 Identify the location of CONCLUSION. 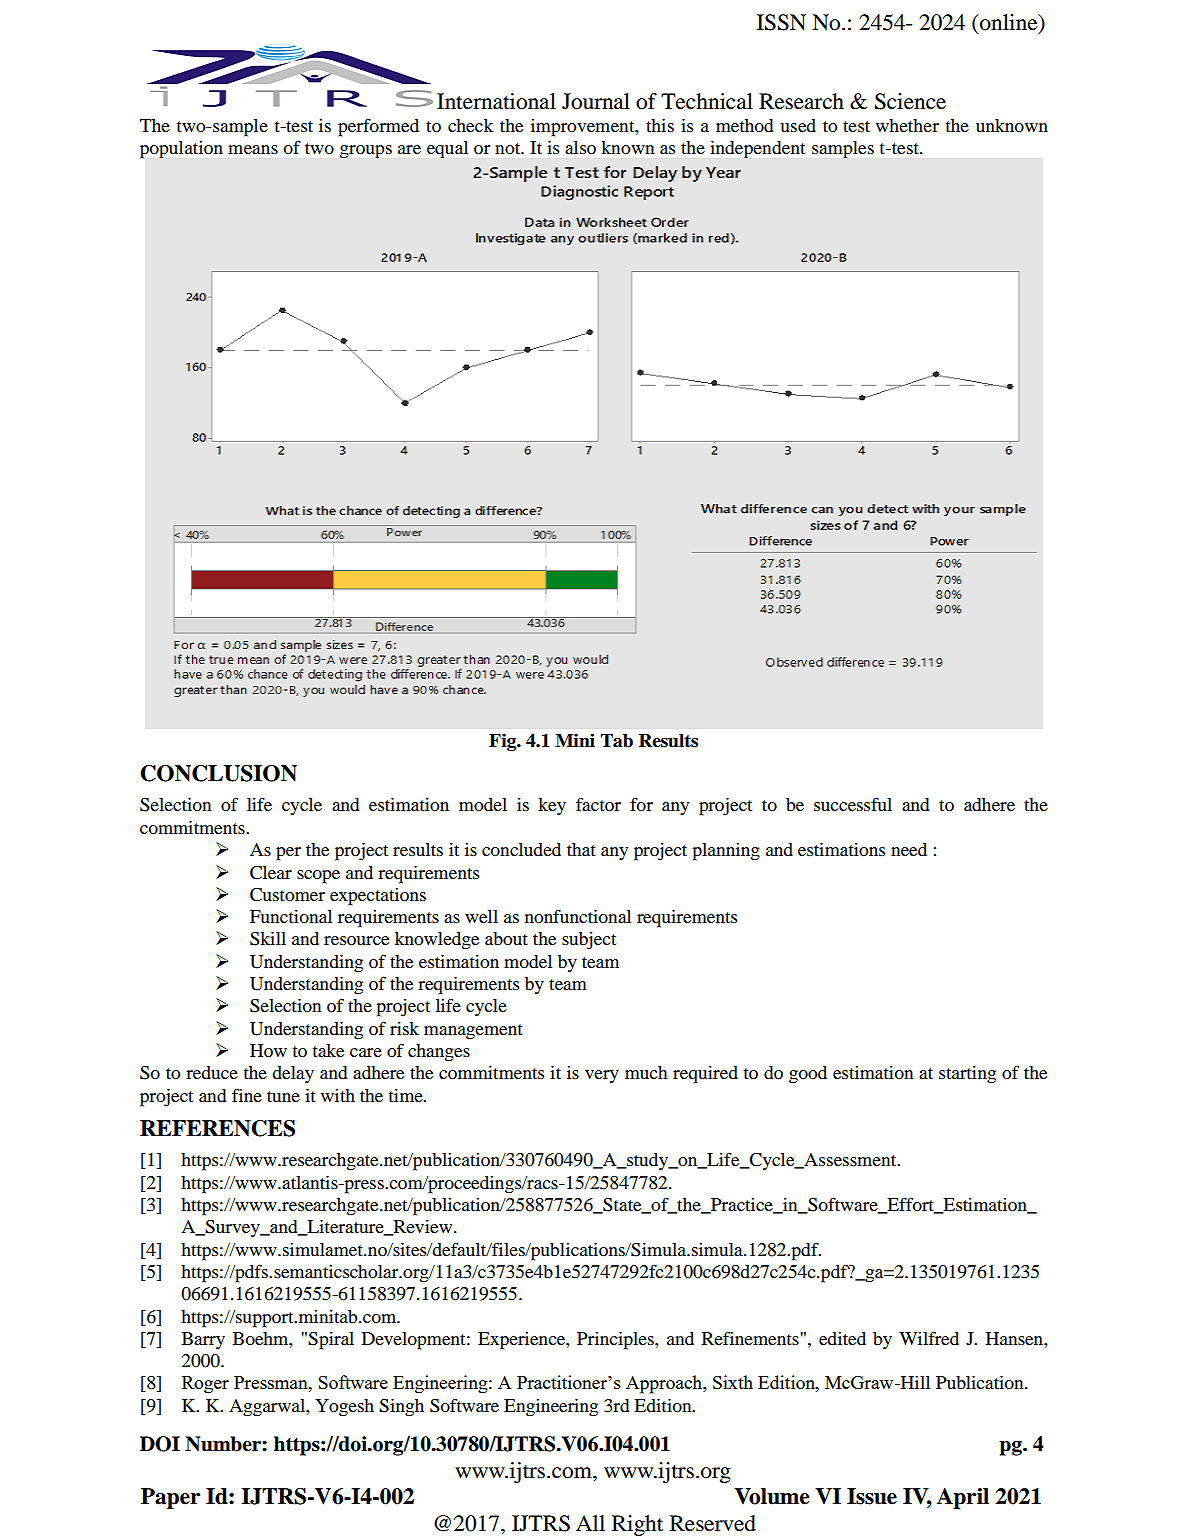
(218, 773).
